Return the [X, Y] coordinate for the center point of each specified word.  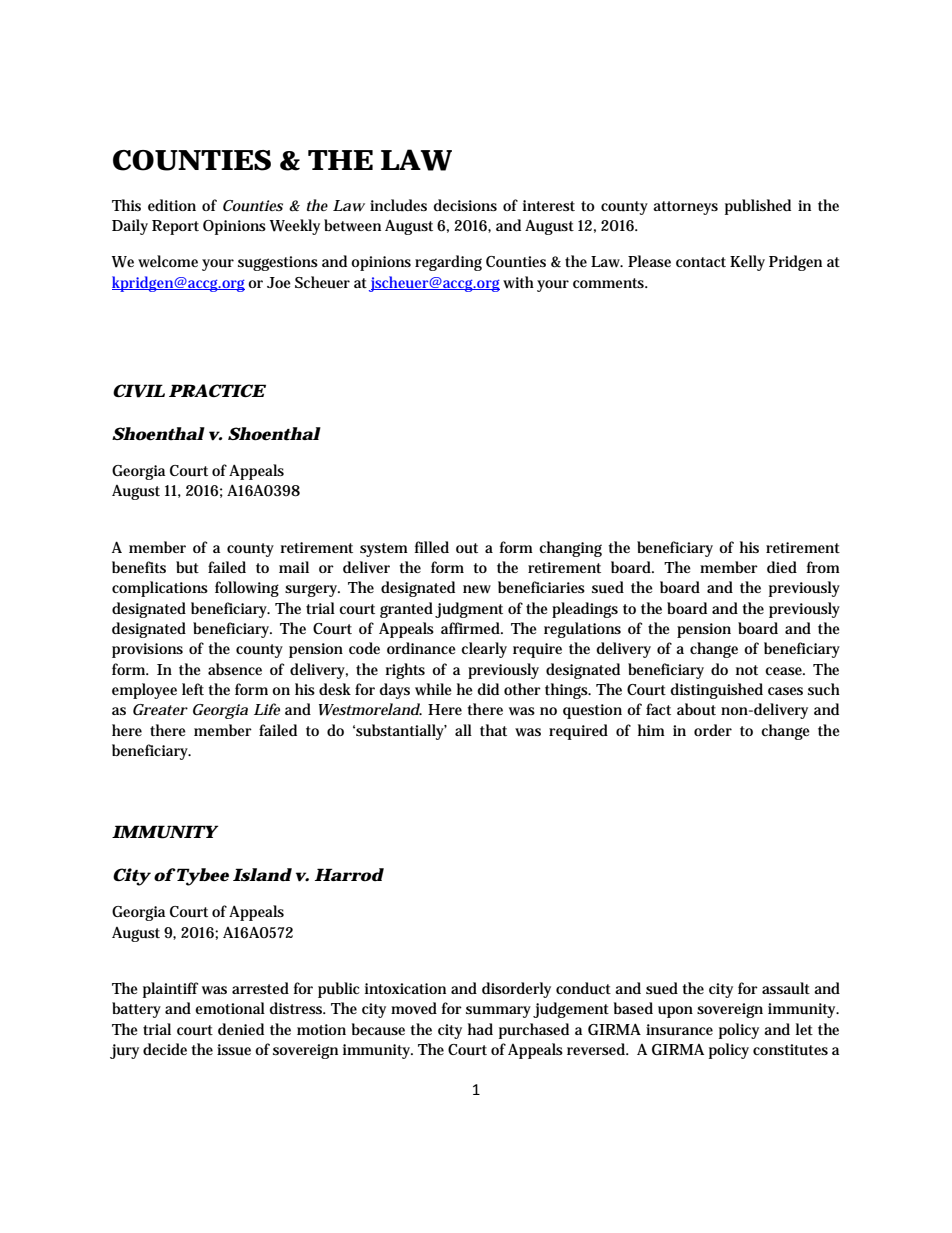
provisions [147, 650]
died [782, 567]
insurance [679, 1030]
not [747, 670]
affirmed [472, 628]
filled [432, 547]
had [480, 1029]
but [187, 567]
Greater [160, 709]
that [493, 730]
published [758, 207]
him [651, 730]
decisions [465, 205]
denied [241, 1029]
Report [175, 227]
